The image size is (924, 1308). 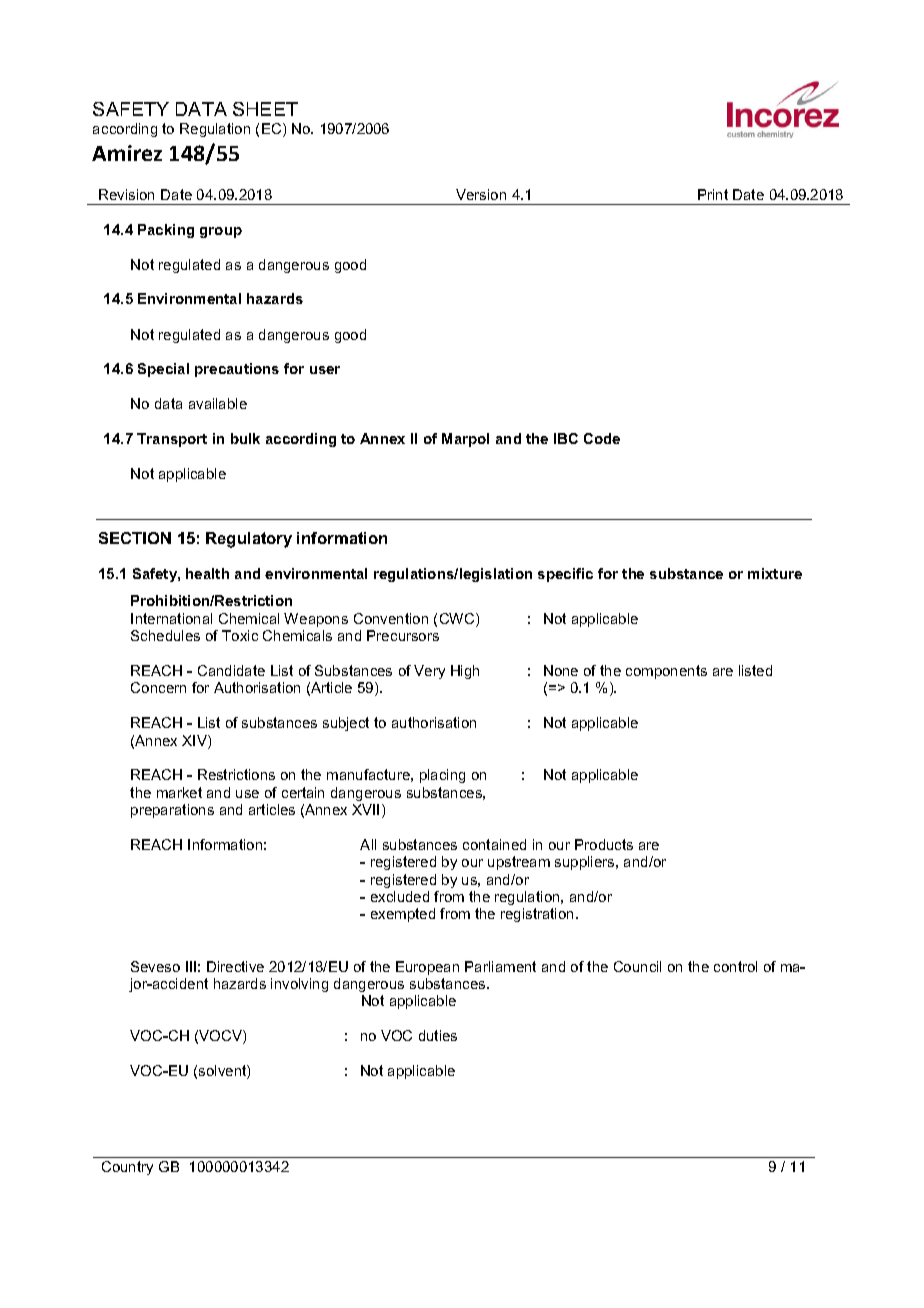 I want to click on SHEET, so click(x=265, y=109).
